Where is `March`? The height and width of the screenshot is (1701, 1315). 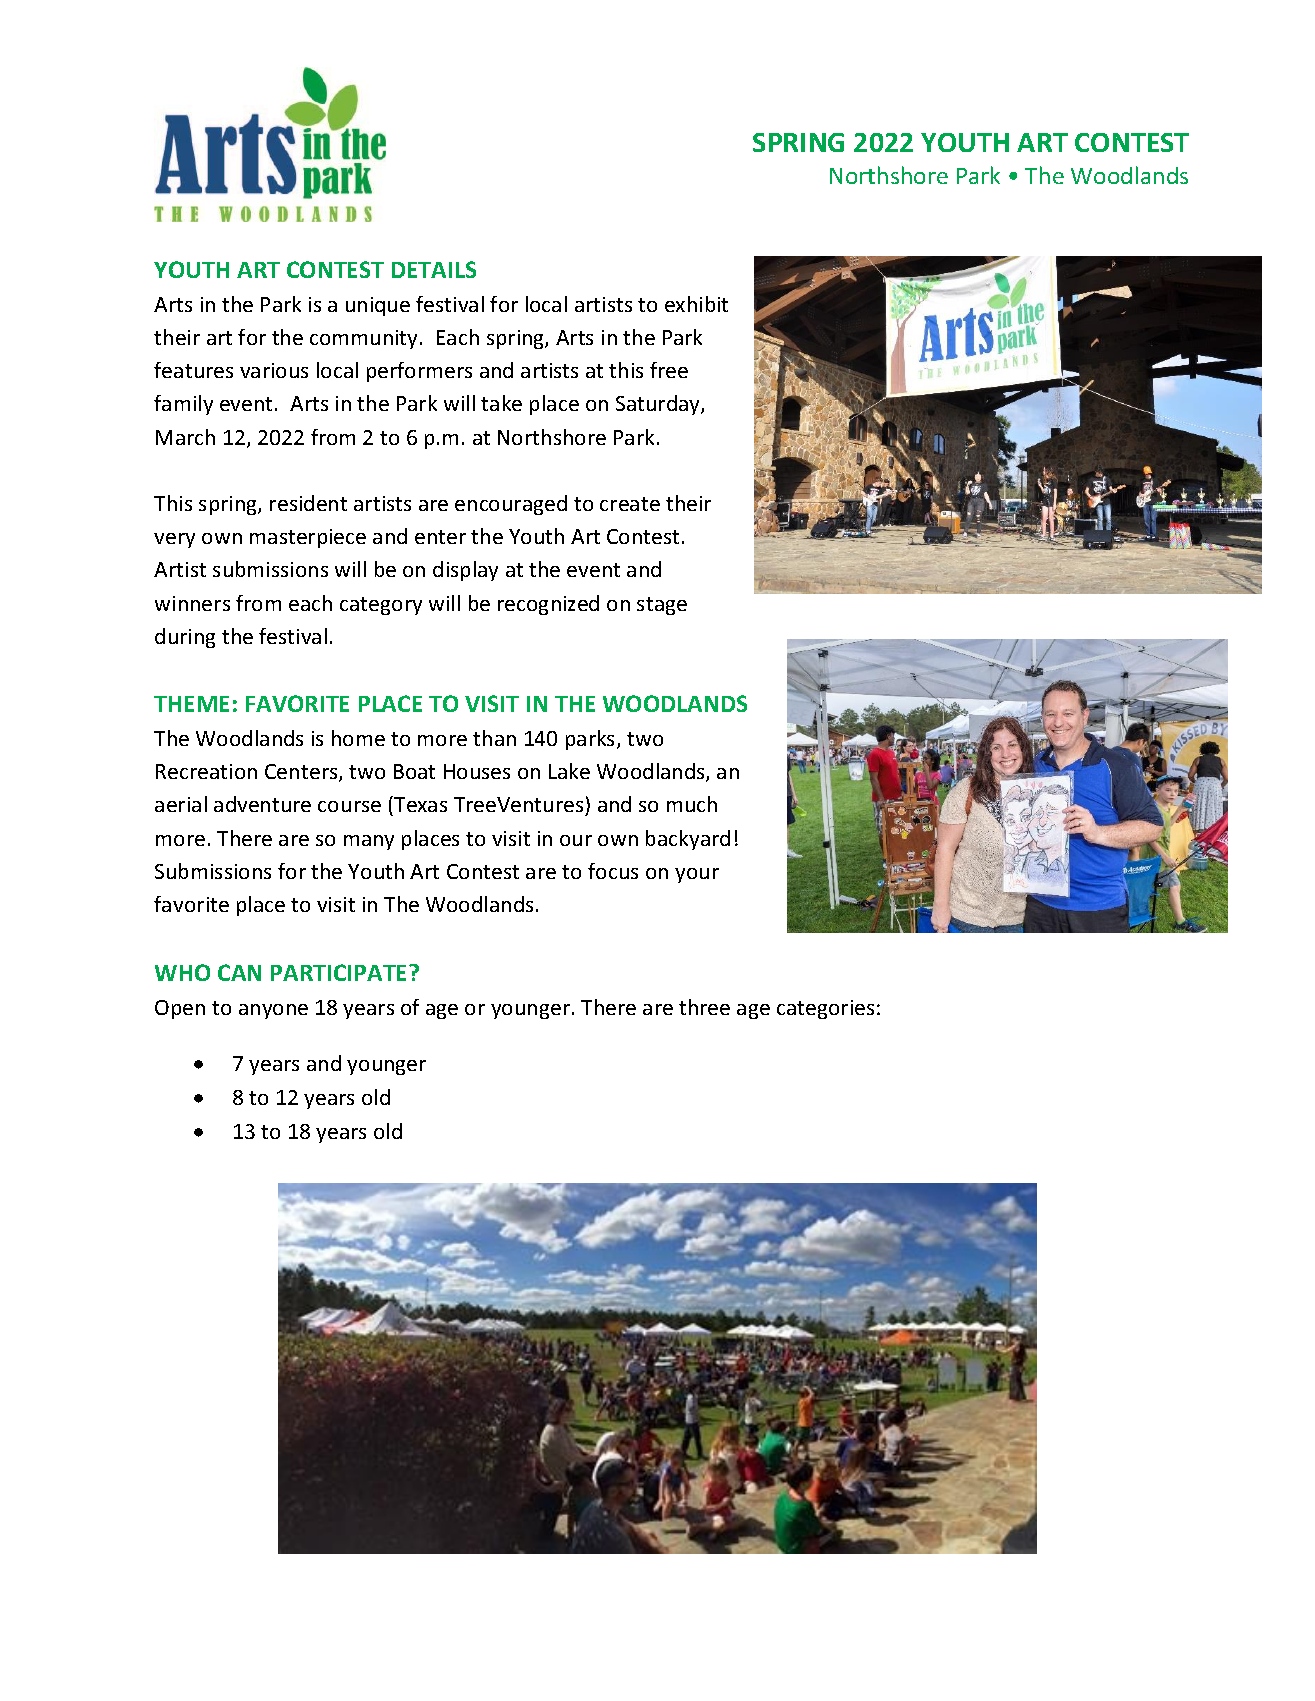
March is located at coordinates (185, 437).
